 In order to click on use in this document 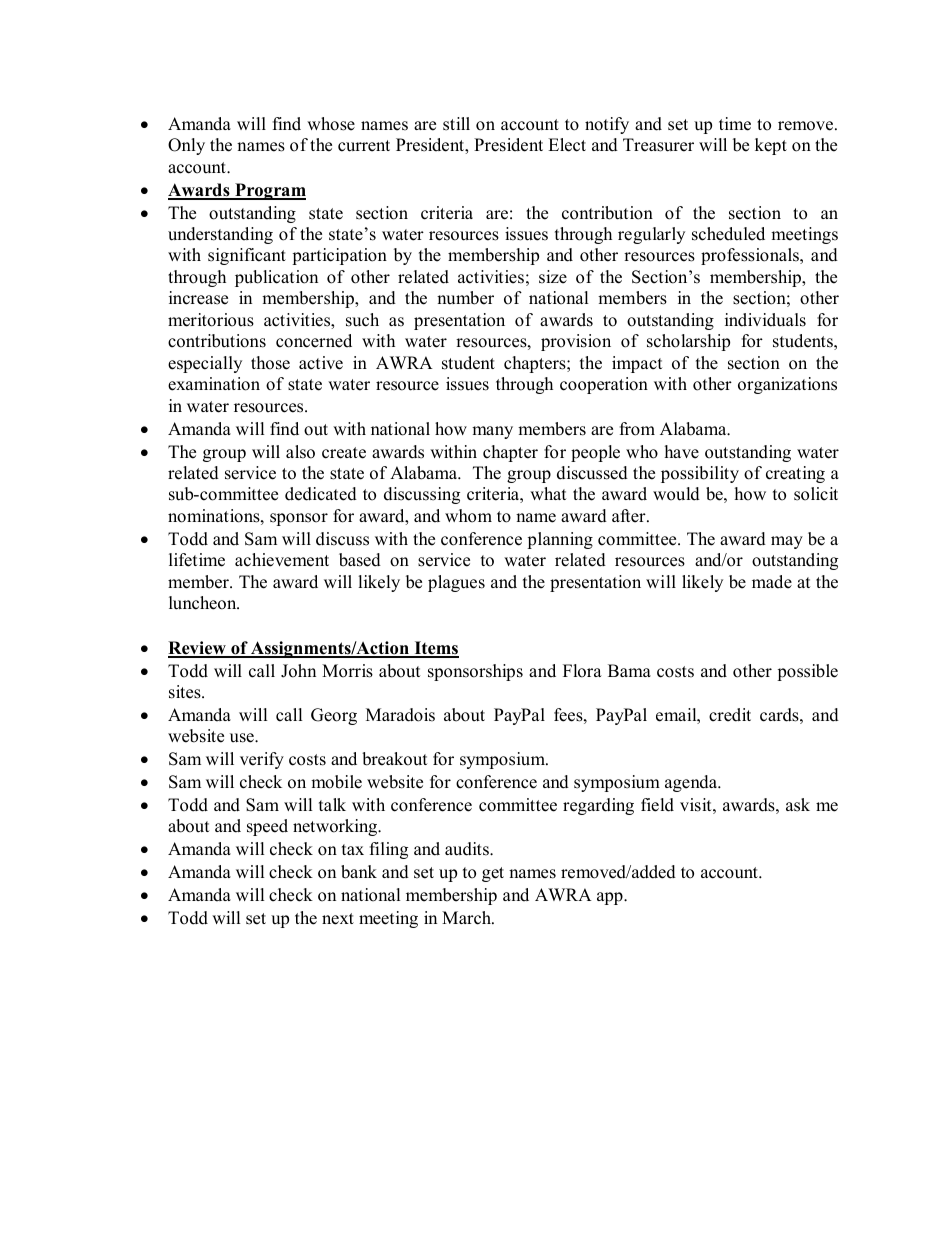, I will do `click(243, 738)`.
